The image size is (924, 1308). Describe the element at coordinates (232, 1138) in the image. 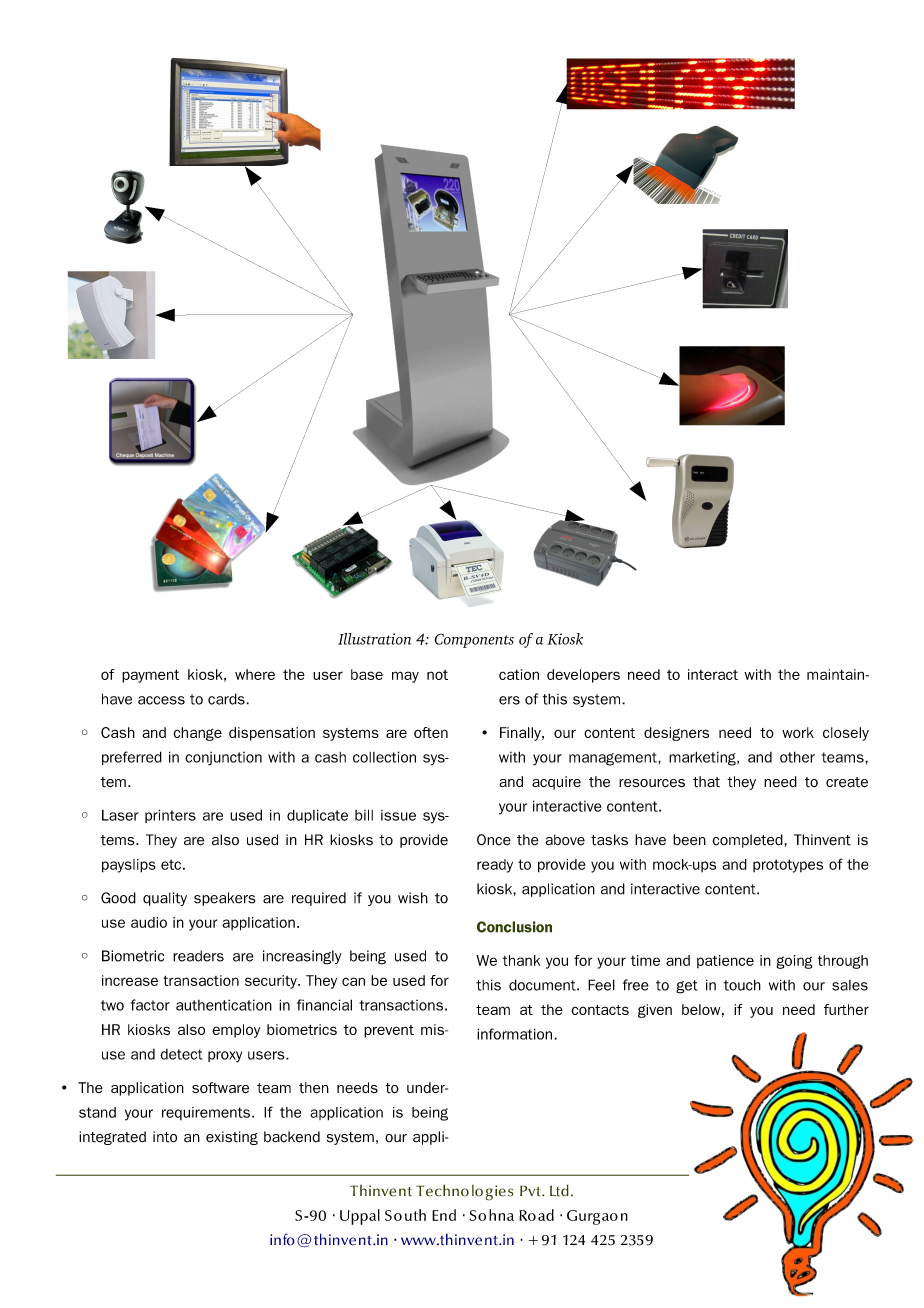

I see `existing` at that location.
